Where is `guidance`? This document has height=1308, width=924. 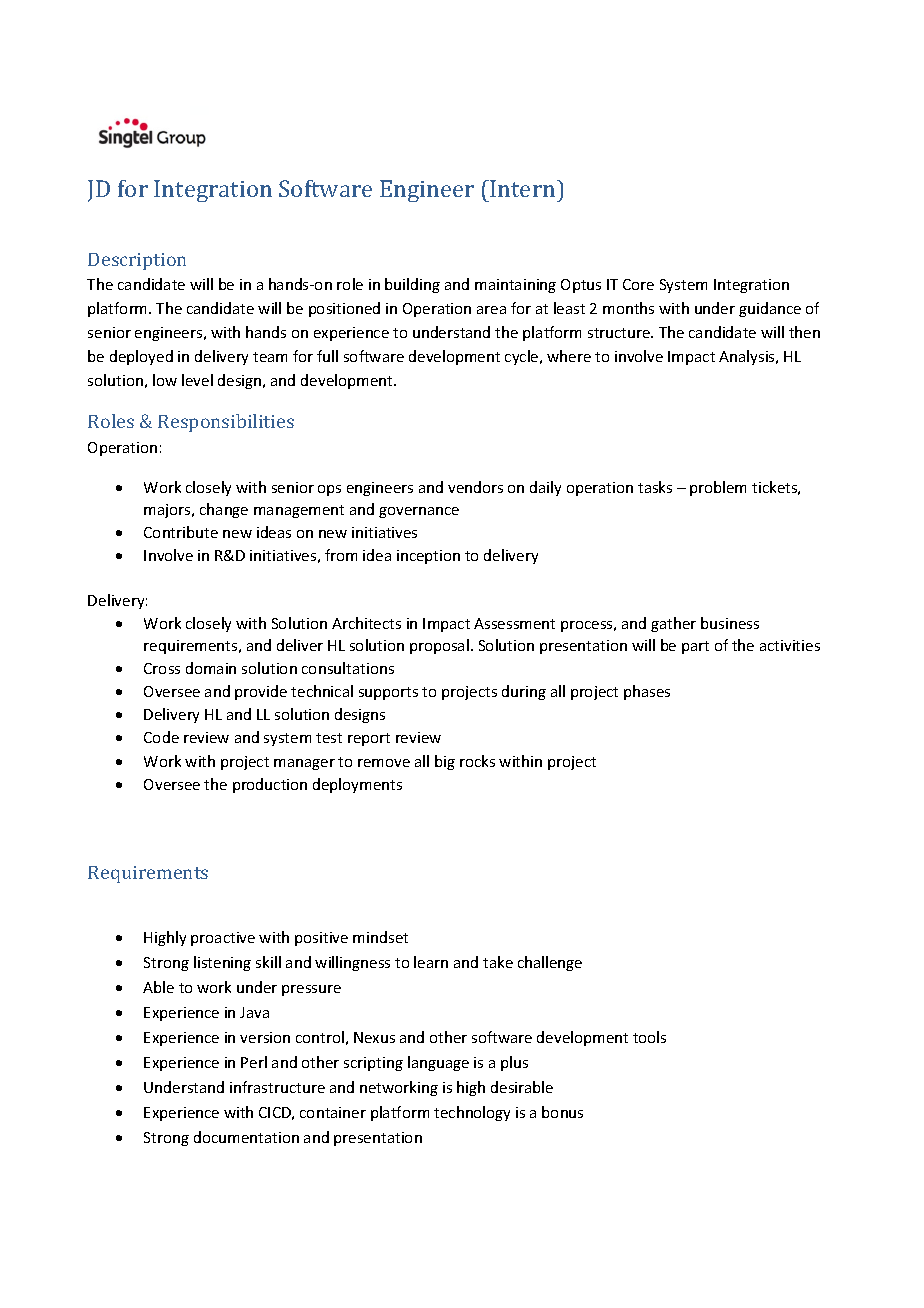
guidance is located at coordinates (770, 309).
